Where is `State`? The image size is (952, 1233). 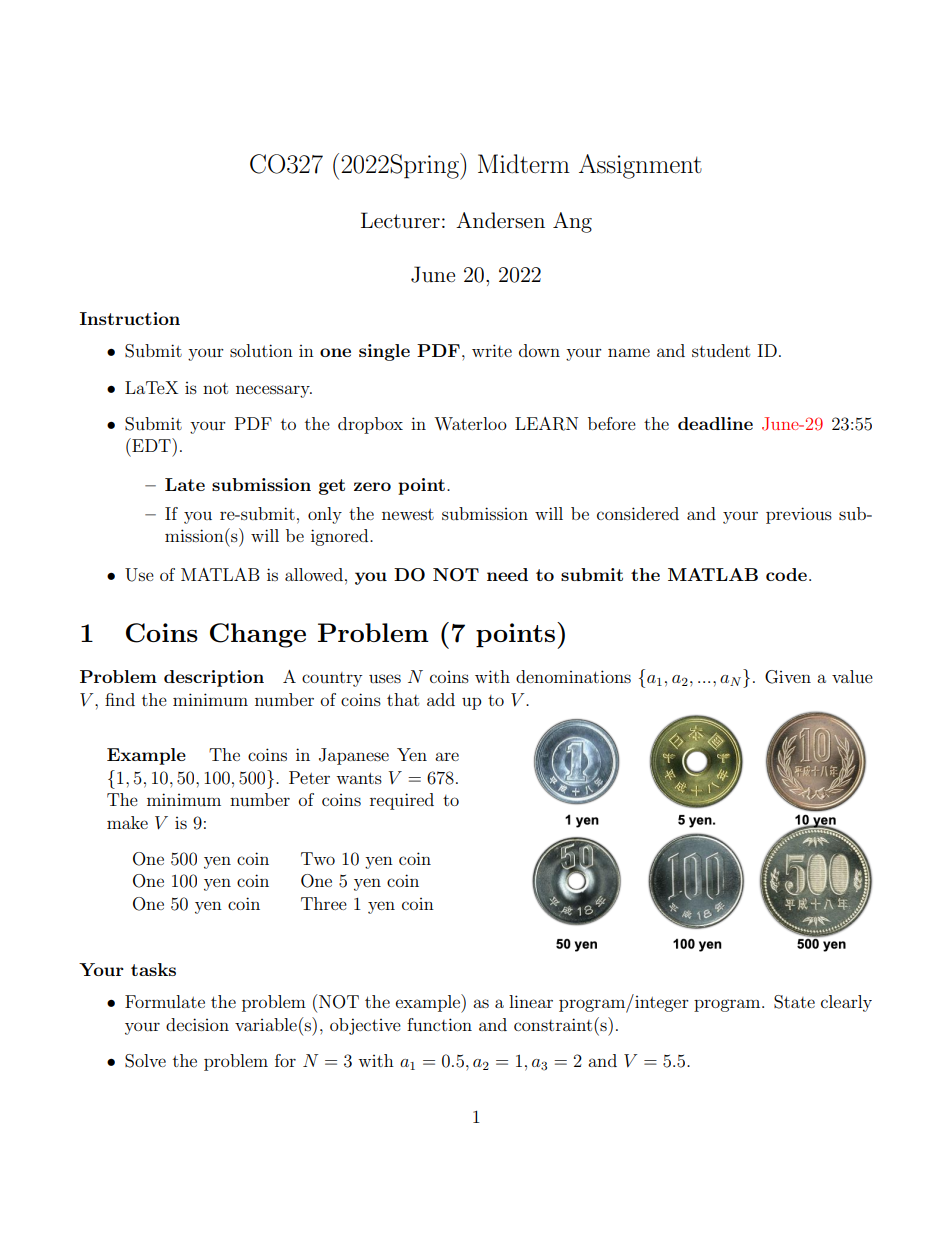
State is located at coordinates (794, 1002).
